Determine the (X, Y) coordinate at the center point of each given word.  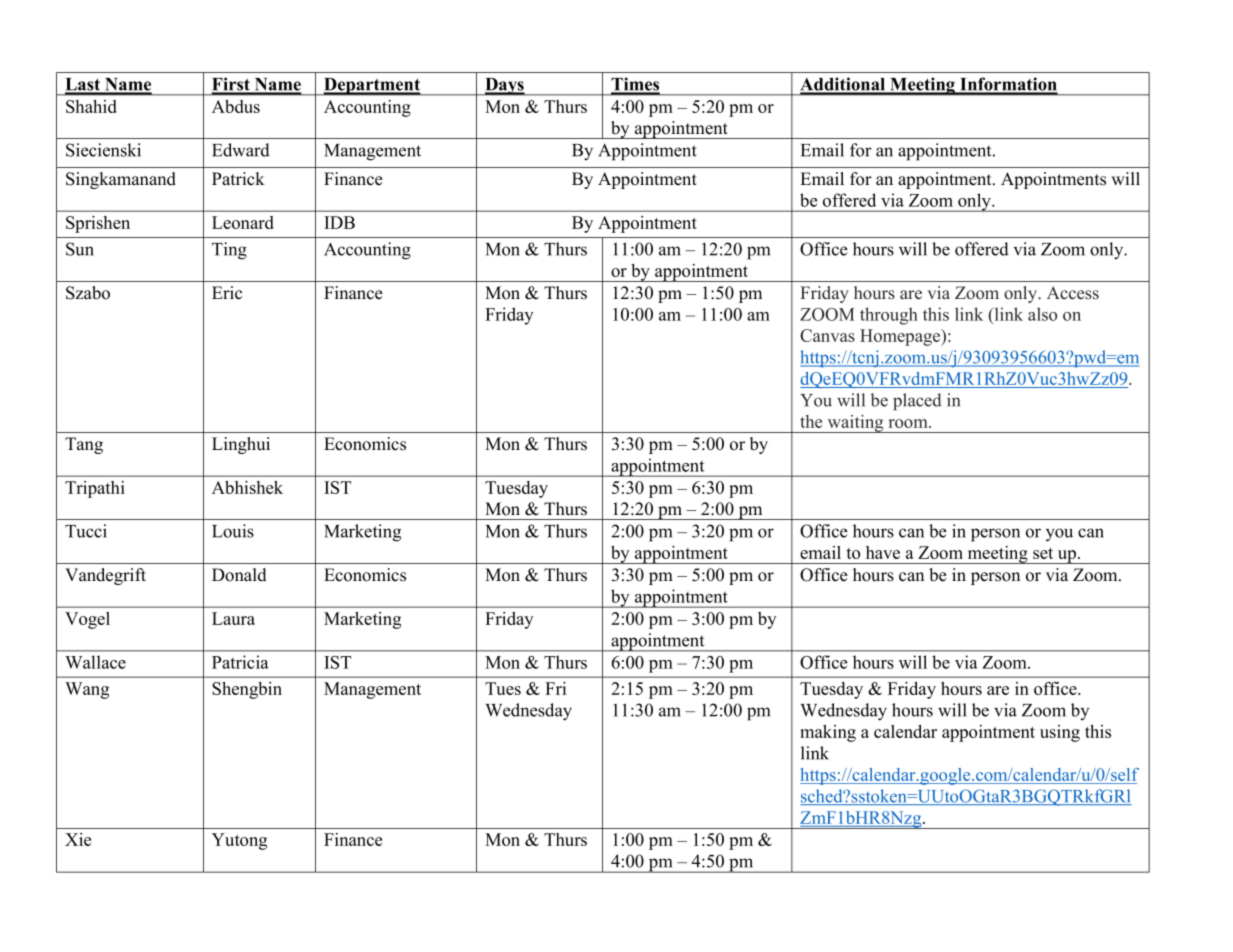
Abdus (236, 106)
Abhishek (247, 487)
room (909, 423)
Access (1073, 293)
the (811, 421)
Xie (78, 839)
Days (504, 87)
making (828, 733)
